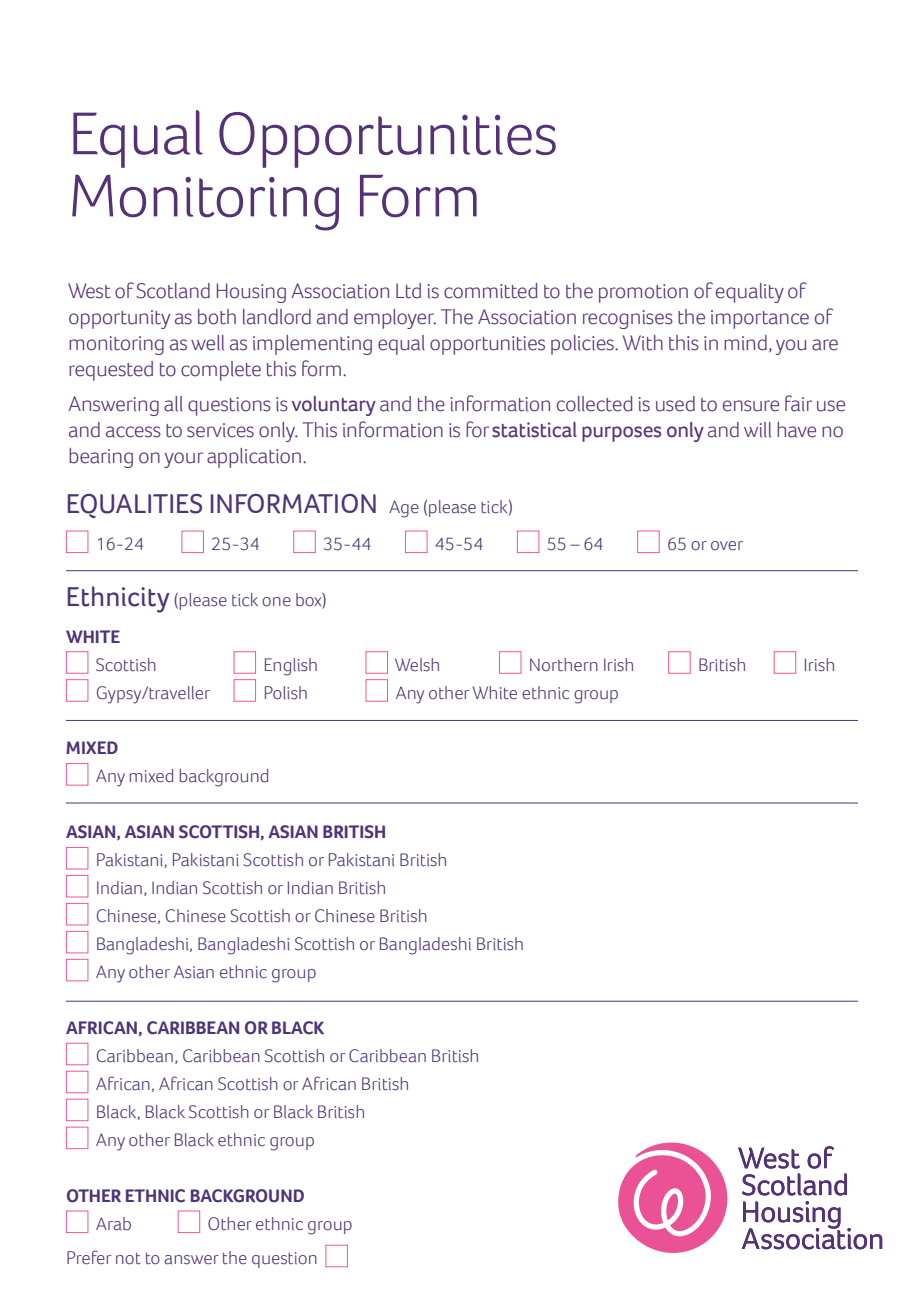 This document has height=1308, width=924. I want to click on Arab, so click(113, 1224).
